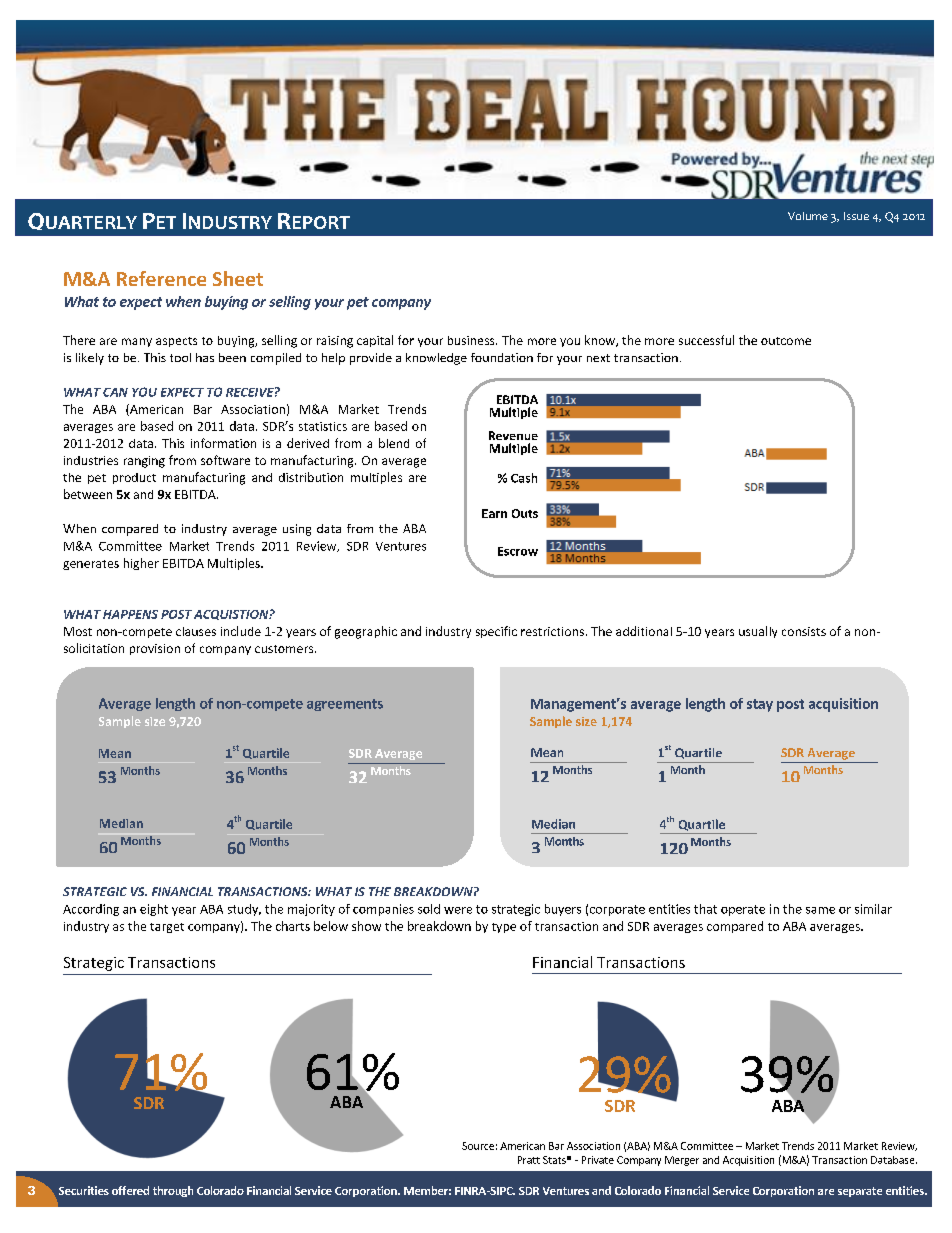 The width and height of the screenshot is (952, 1233). What do you see at coordinates (161, 278) in the screenshot?
I see `Reference` at bounding box center [161, 278].
